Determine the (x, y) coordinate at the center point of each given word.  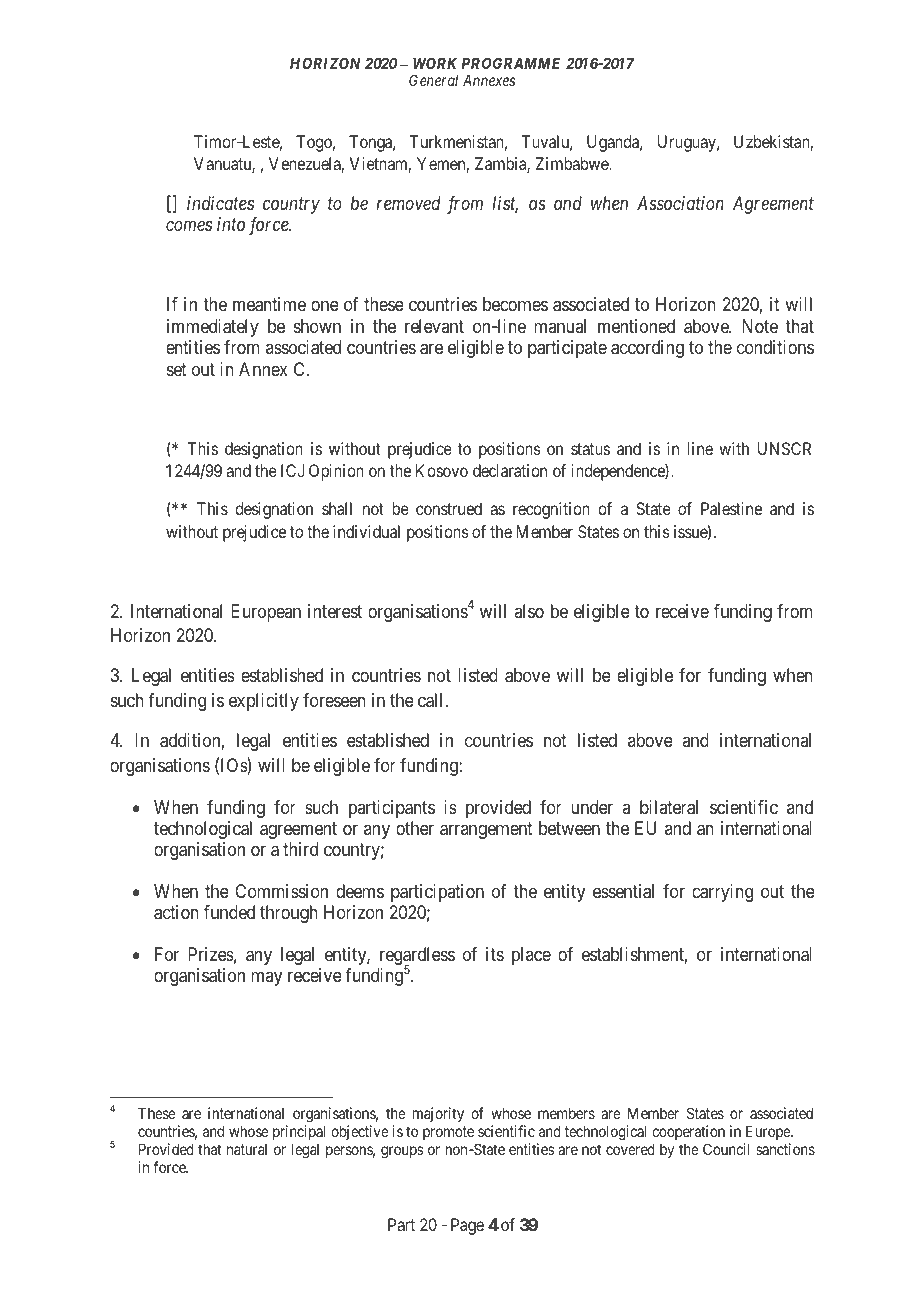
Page (467, 1226)
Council (726, 1149)
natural (247, 1149)
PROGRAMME (511, 63)
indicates (220, 203)
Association (680, 203)
